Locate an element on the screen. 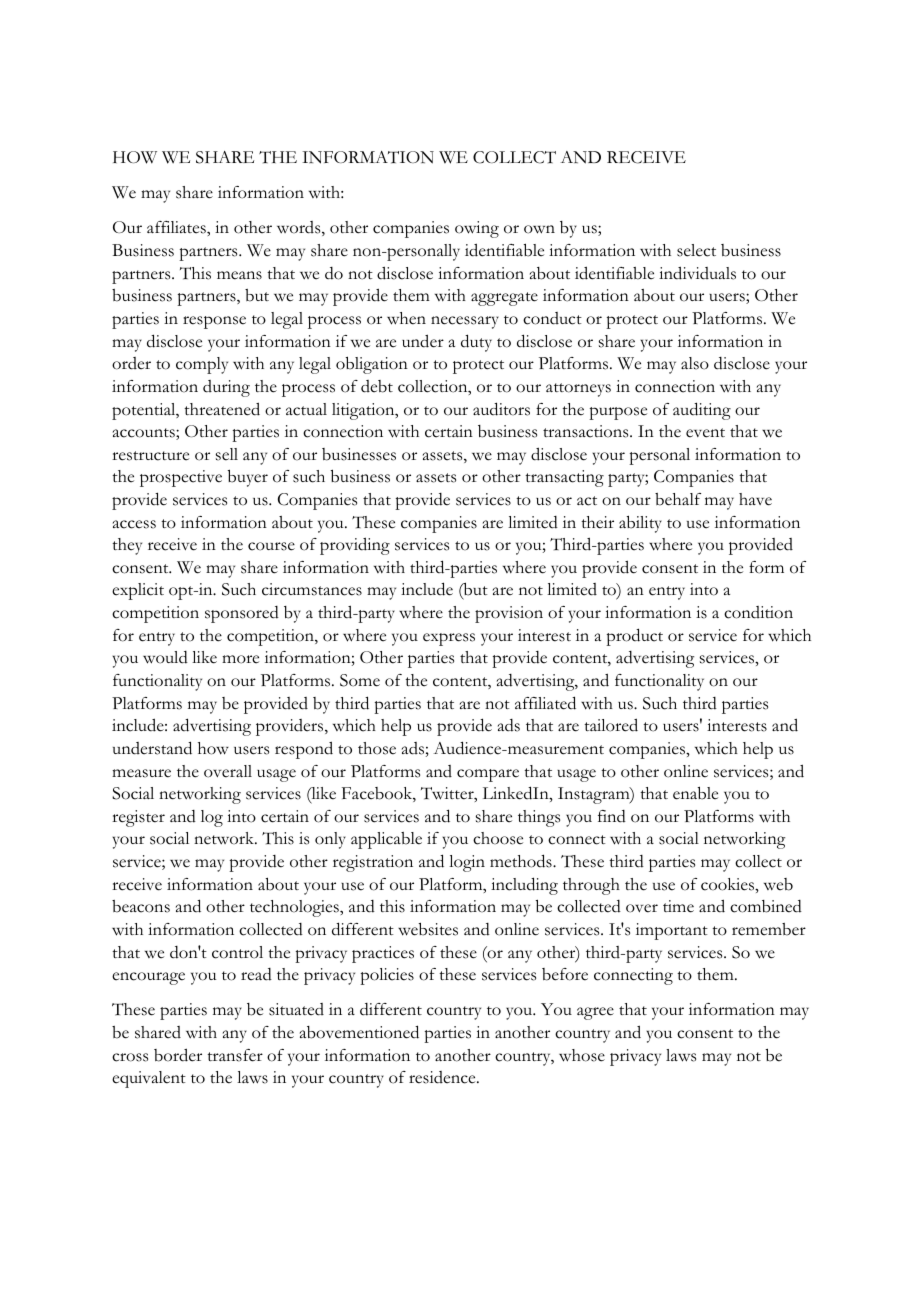 The width and height of the screenshot is (924, 1308). express is located at coordinates (449, 639).
